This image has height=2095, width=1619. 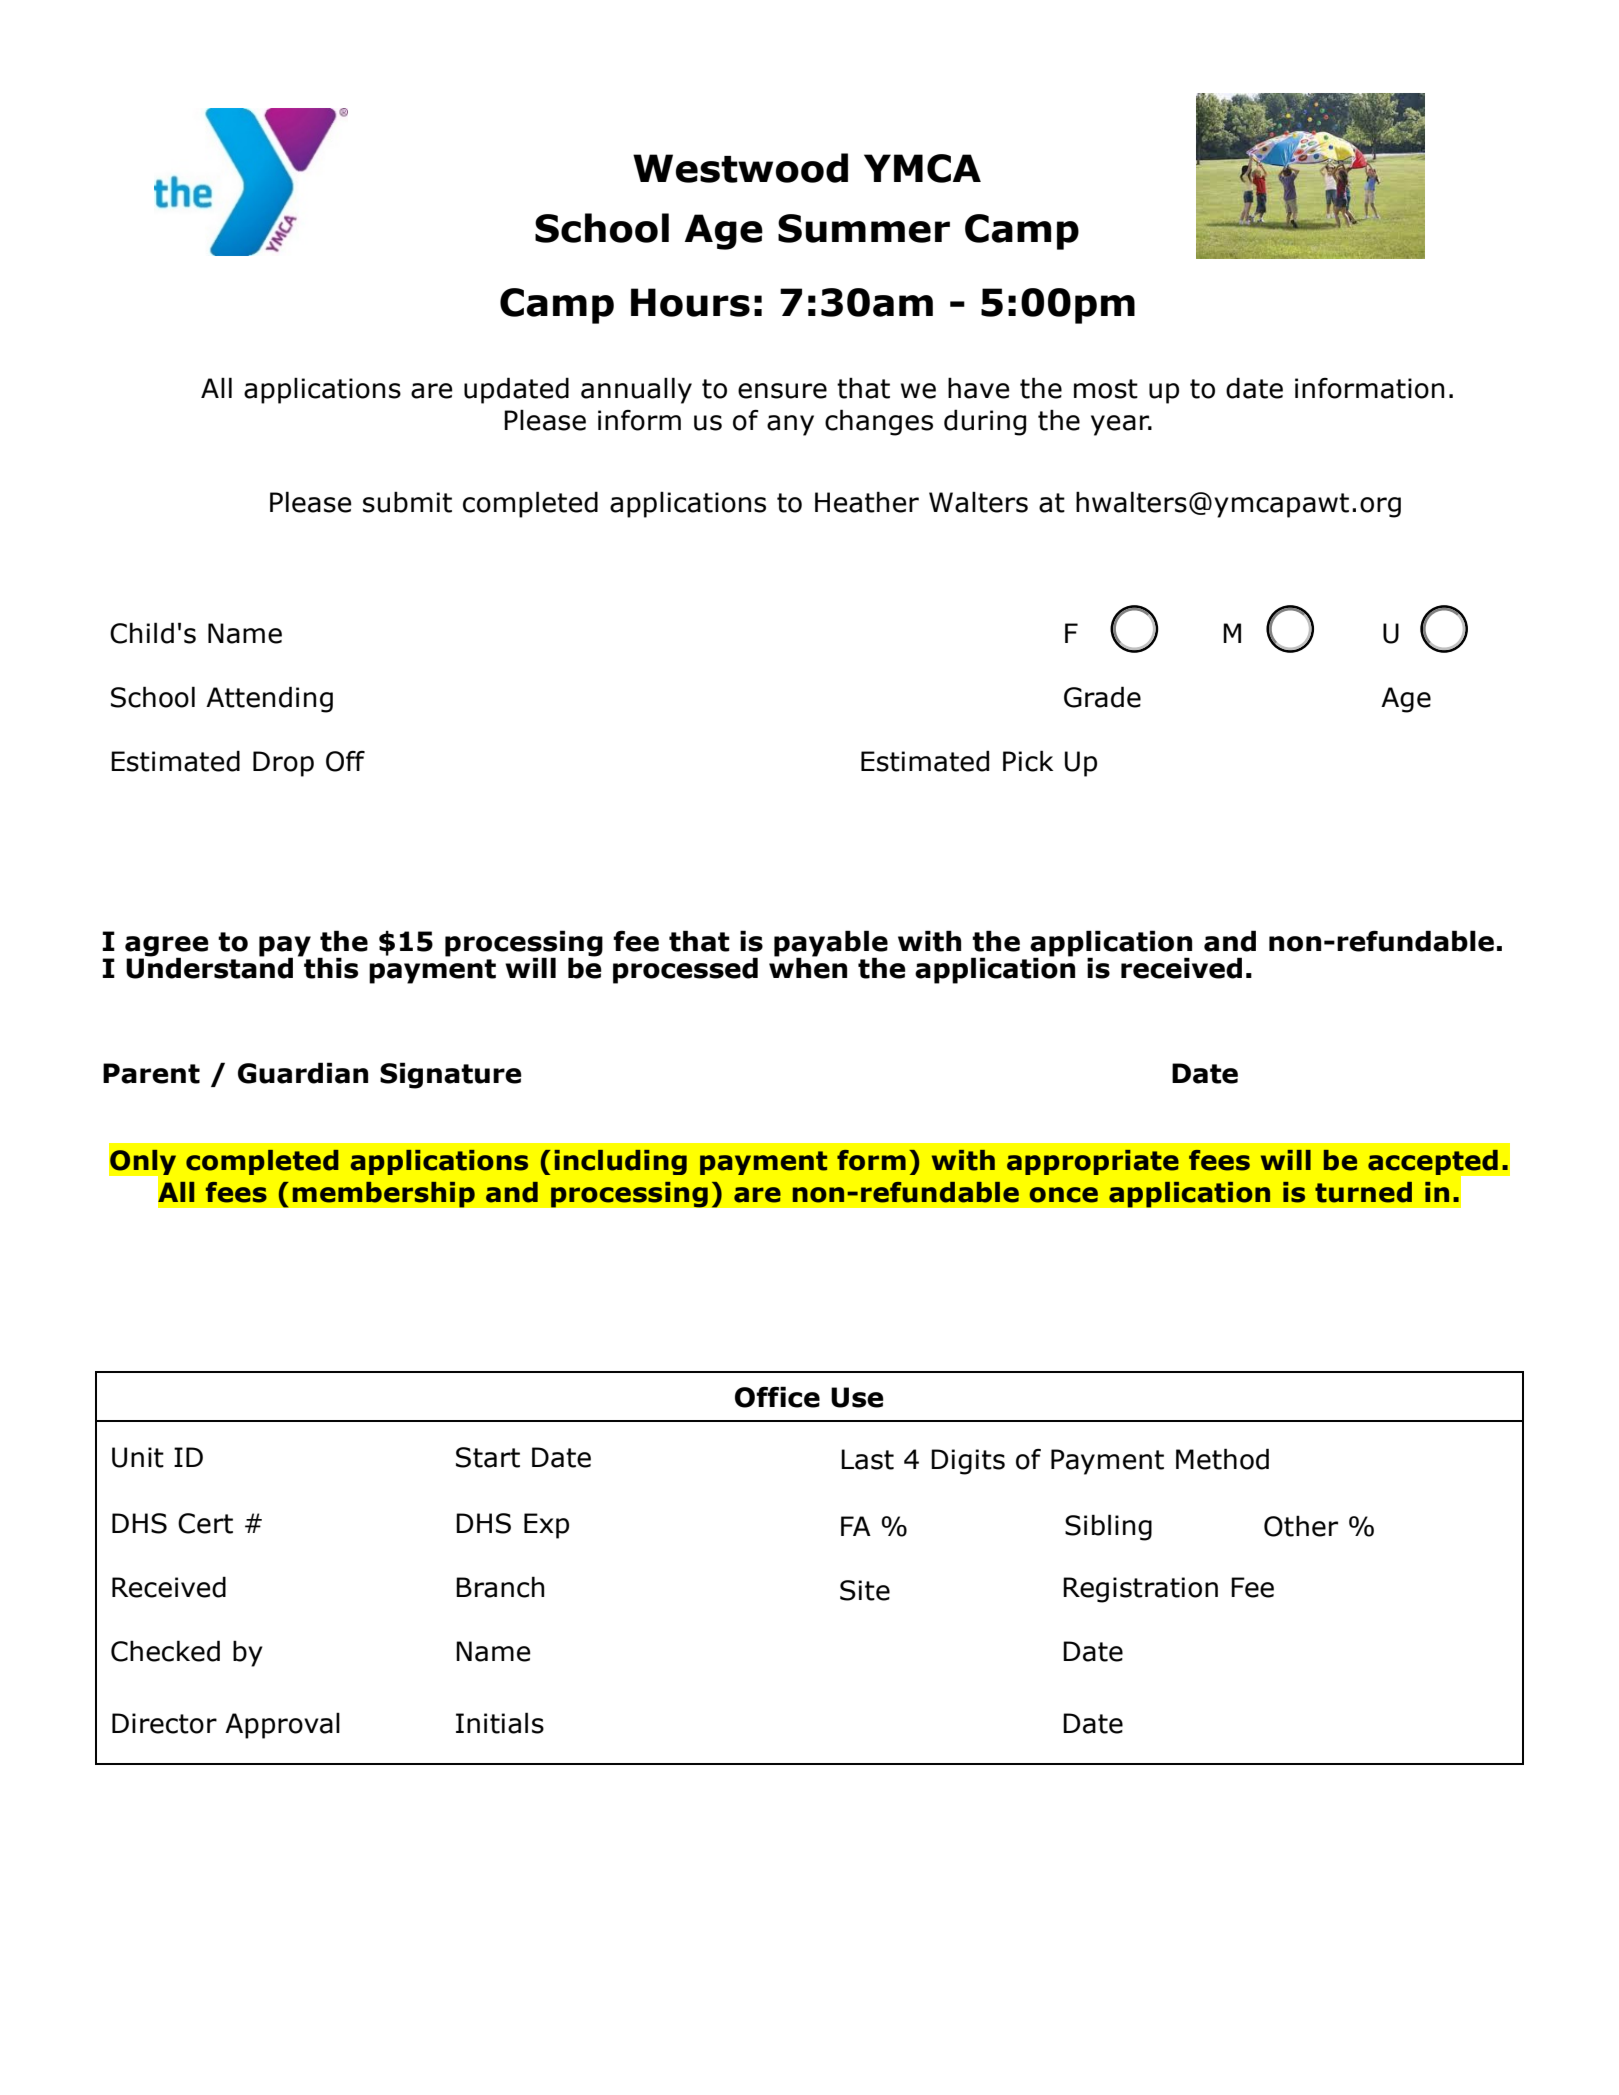 What do you see at coordinates (330, 967) in the image?
I see `this` at bounding box center [330, 967].
